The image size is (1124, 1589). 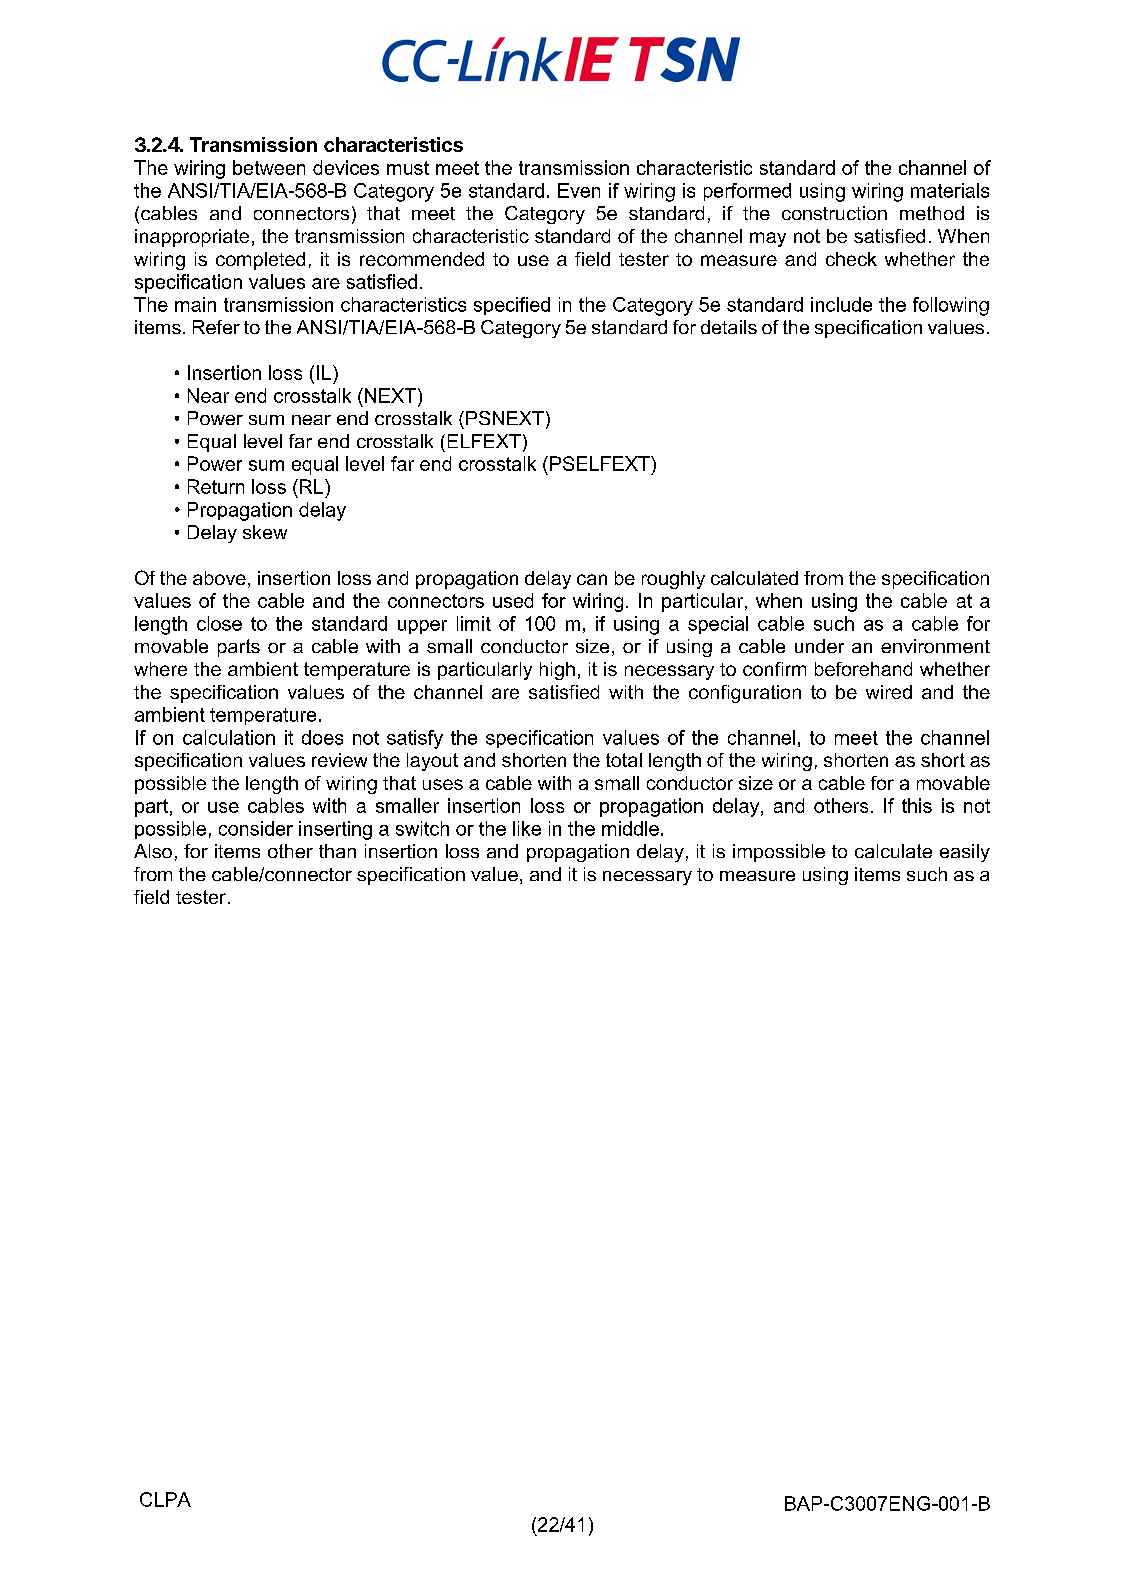 What do you see at coordinates (834, 213) in the screenshot?
I see `construction` at bounding box center [834, 213].
